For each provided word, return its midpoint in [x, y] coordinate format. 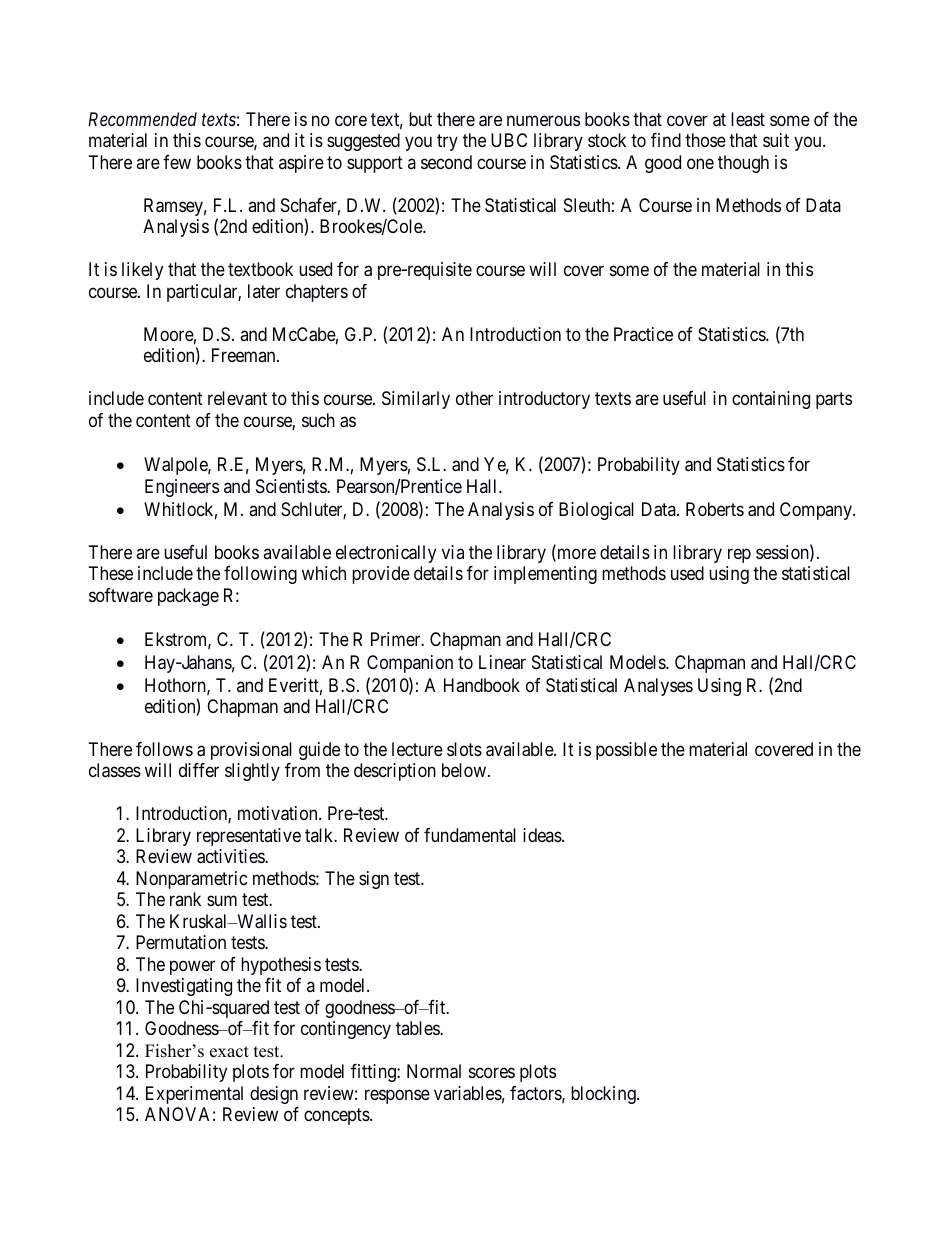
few [177, 162]
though [743, 164]
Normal [434, 1071]
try [447, 143]
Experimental [194, 1095]
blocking [604, 1095]
